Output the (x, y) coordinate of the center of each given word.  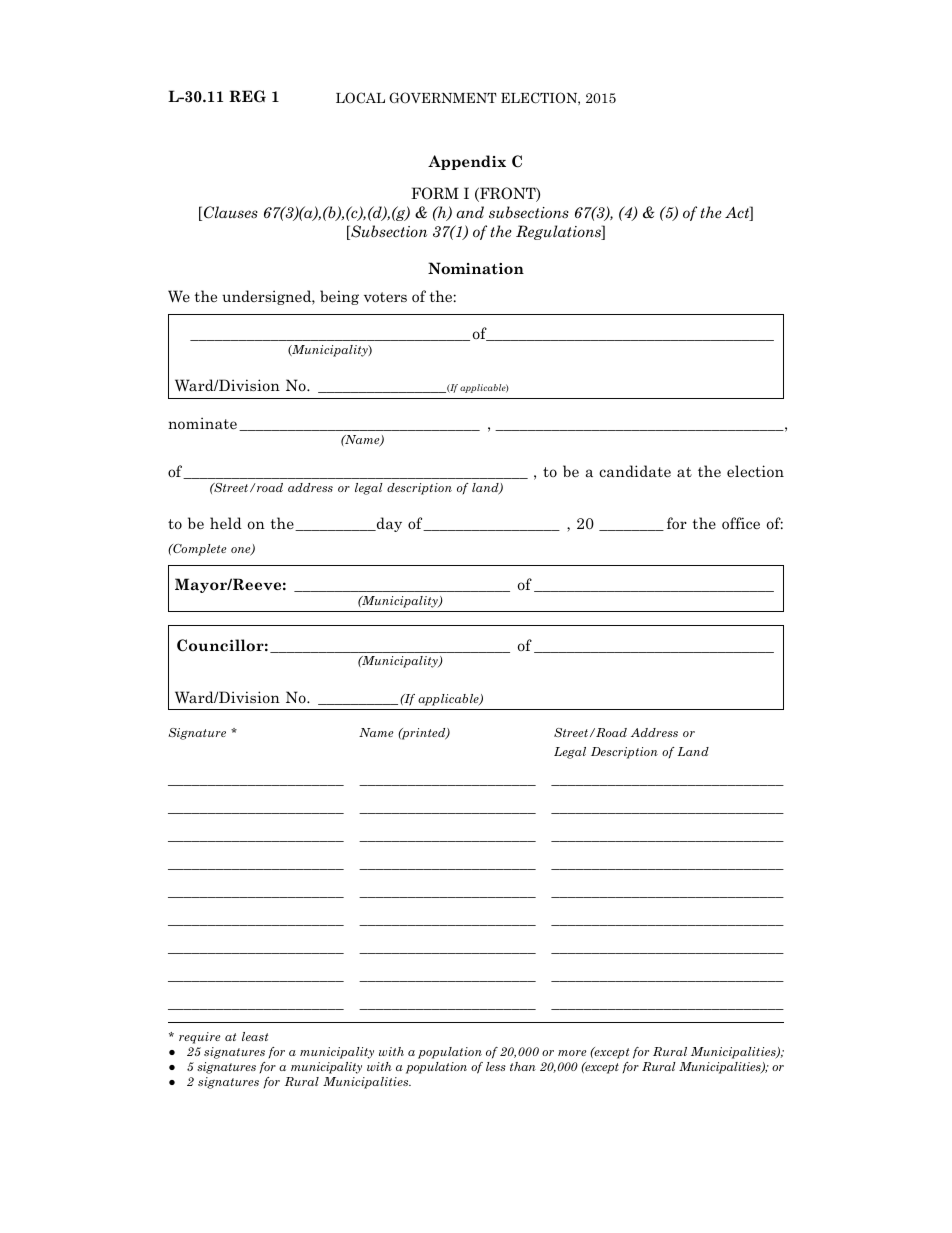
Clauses (231, 212)
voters (385, 297)
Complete (199, 550)
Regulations (559, 232)
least (255, 1036)
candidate (635, 471)
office (741, 523)
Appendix (467, 162)
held (226, 523)
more (572, 1053)
